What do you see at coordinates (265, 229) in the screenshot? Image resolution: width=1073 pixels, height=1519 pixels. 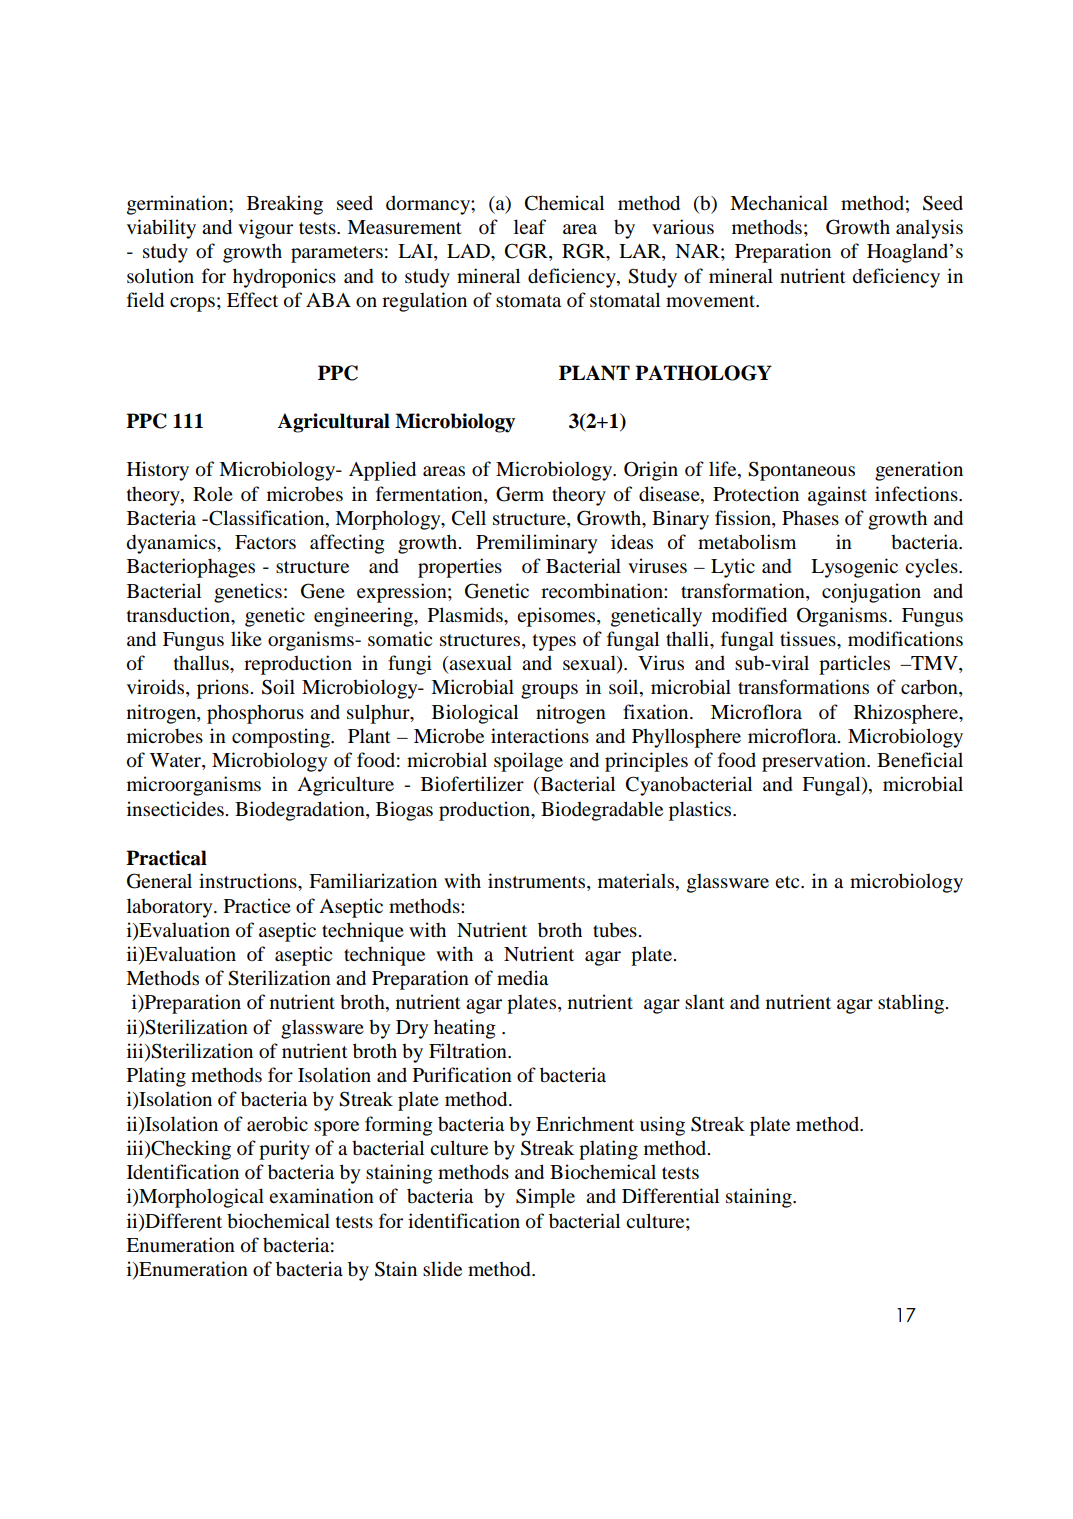 I see `vigour` at bounding box center [265, 229].
